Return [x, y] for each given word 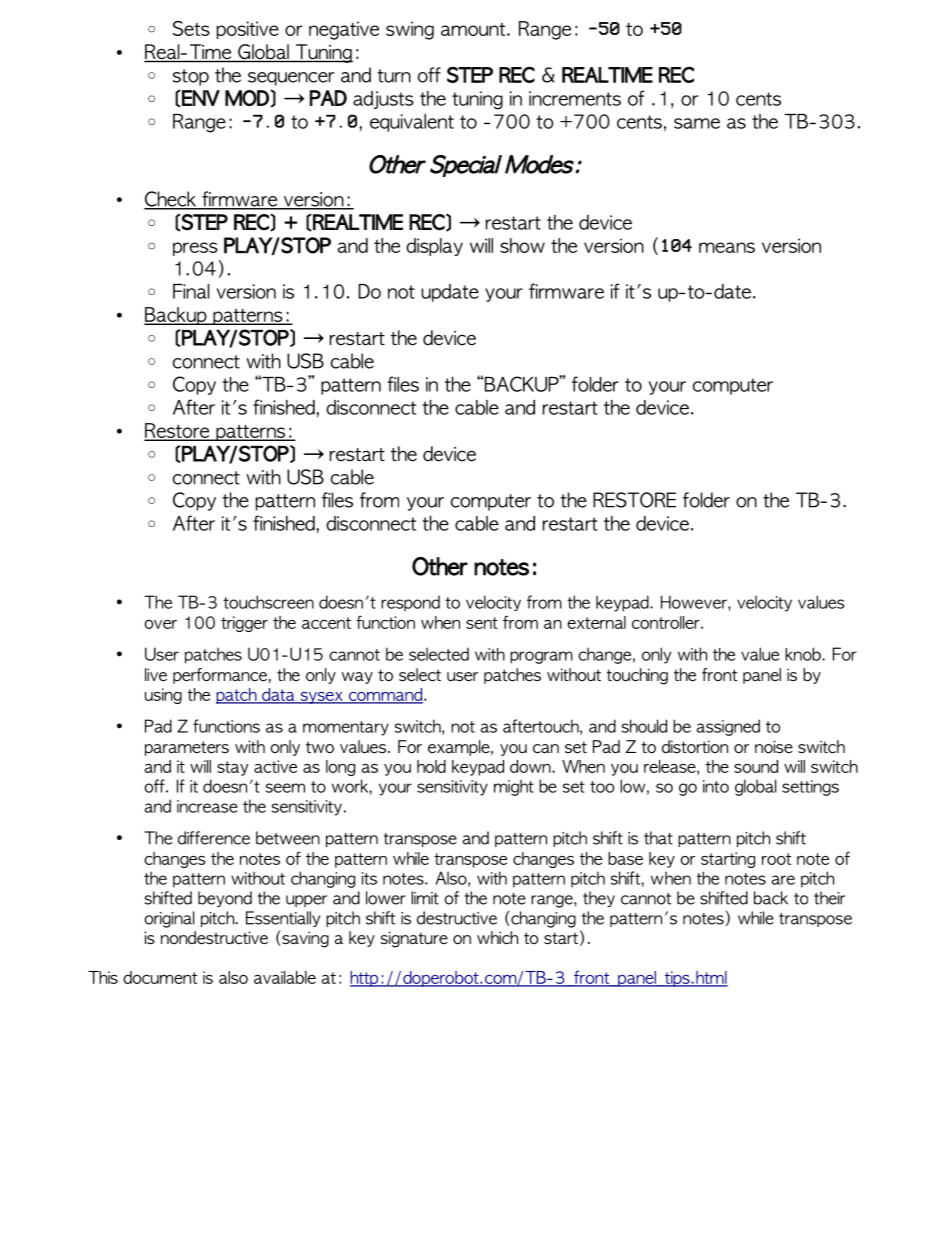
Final [191, 291]
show [522, 245]
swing [410, 30]
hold [431, 766]
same [697, 123]
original [169, 919]
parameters [187, 748]
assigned [728, 727]
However [695, 602]
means [727, 247]
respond [410, 603]
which [497, 937]
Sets [191, 28]
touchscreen [268, 602]
